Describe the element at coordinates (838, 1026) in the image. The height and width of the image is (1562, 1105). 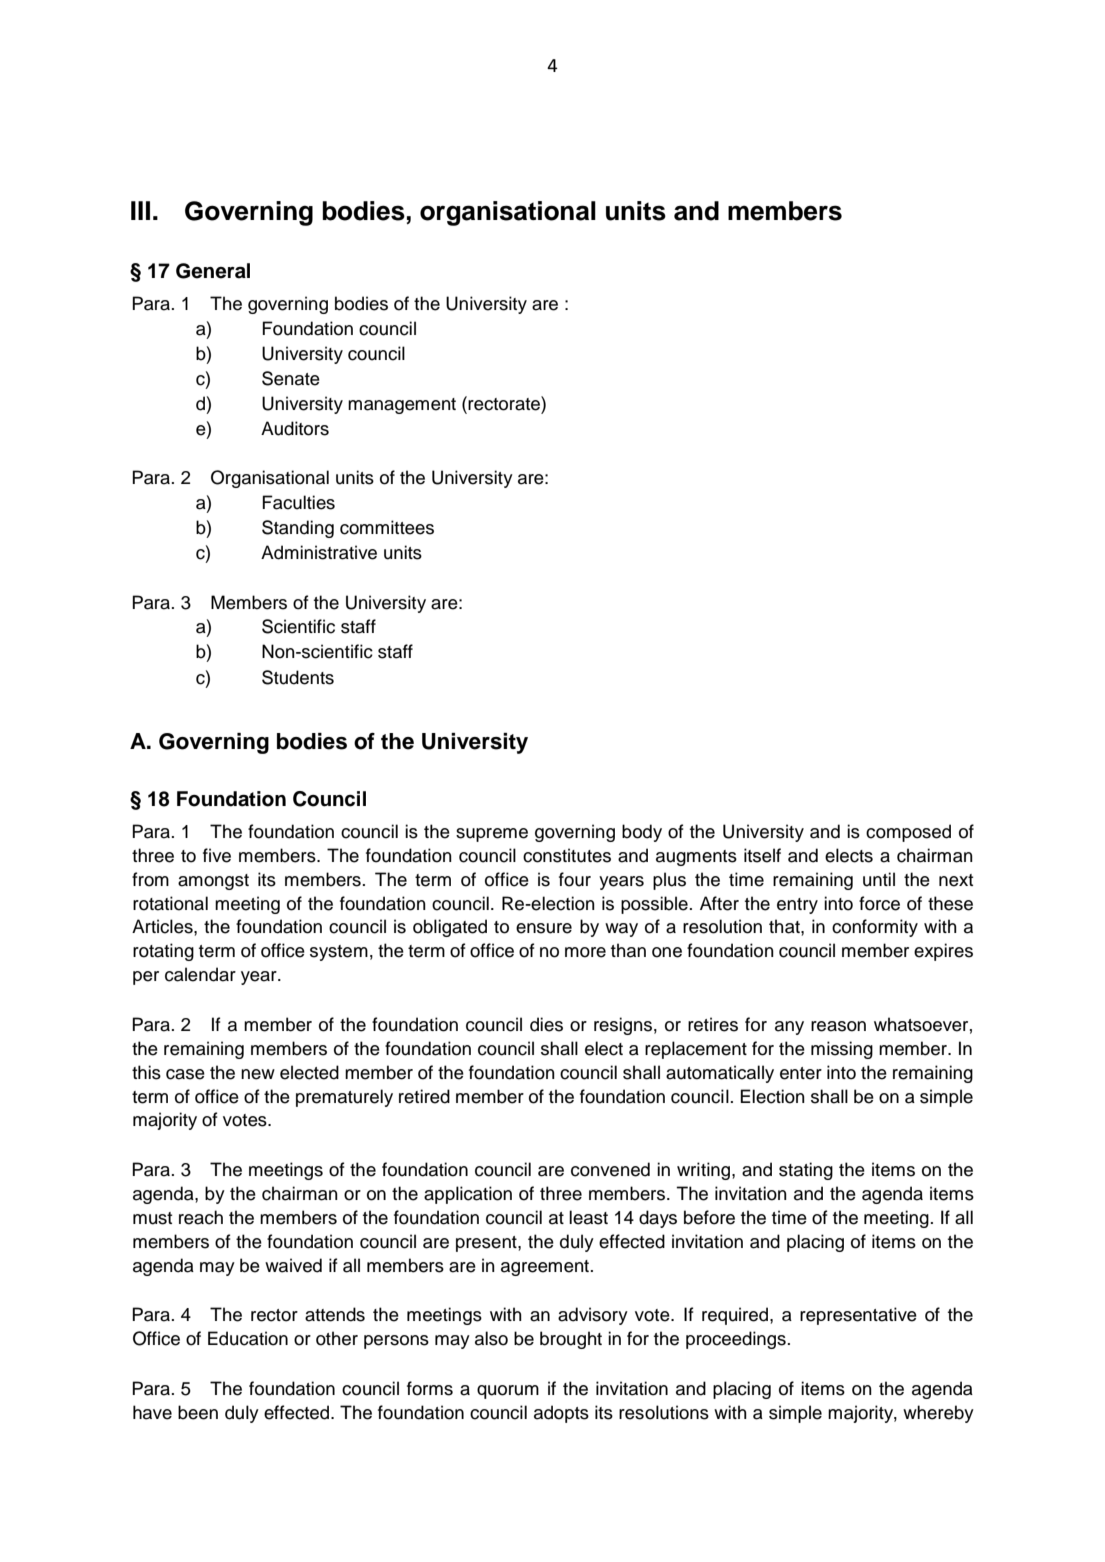
I see `reason` at that location.
